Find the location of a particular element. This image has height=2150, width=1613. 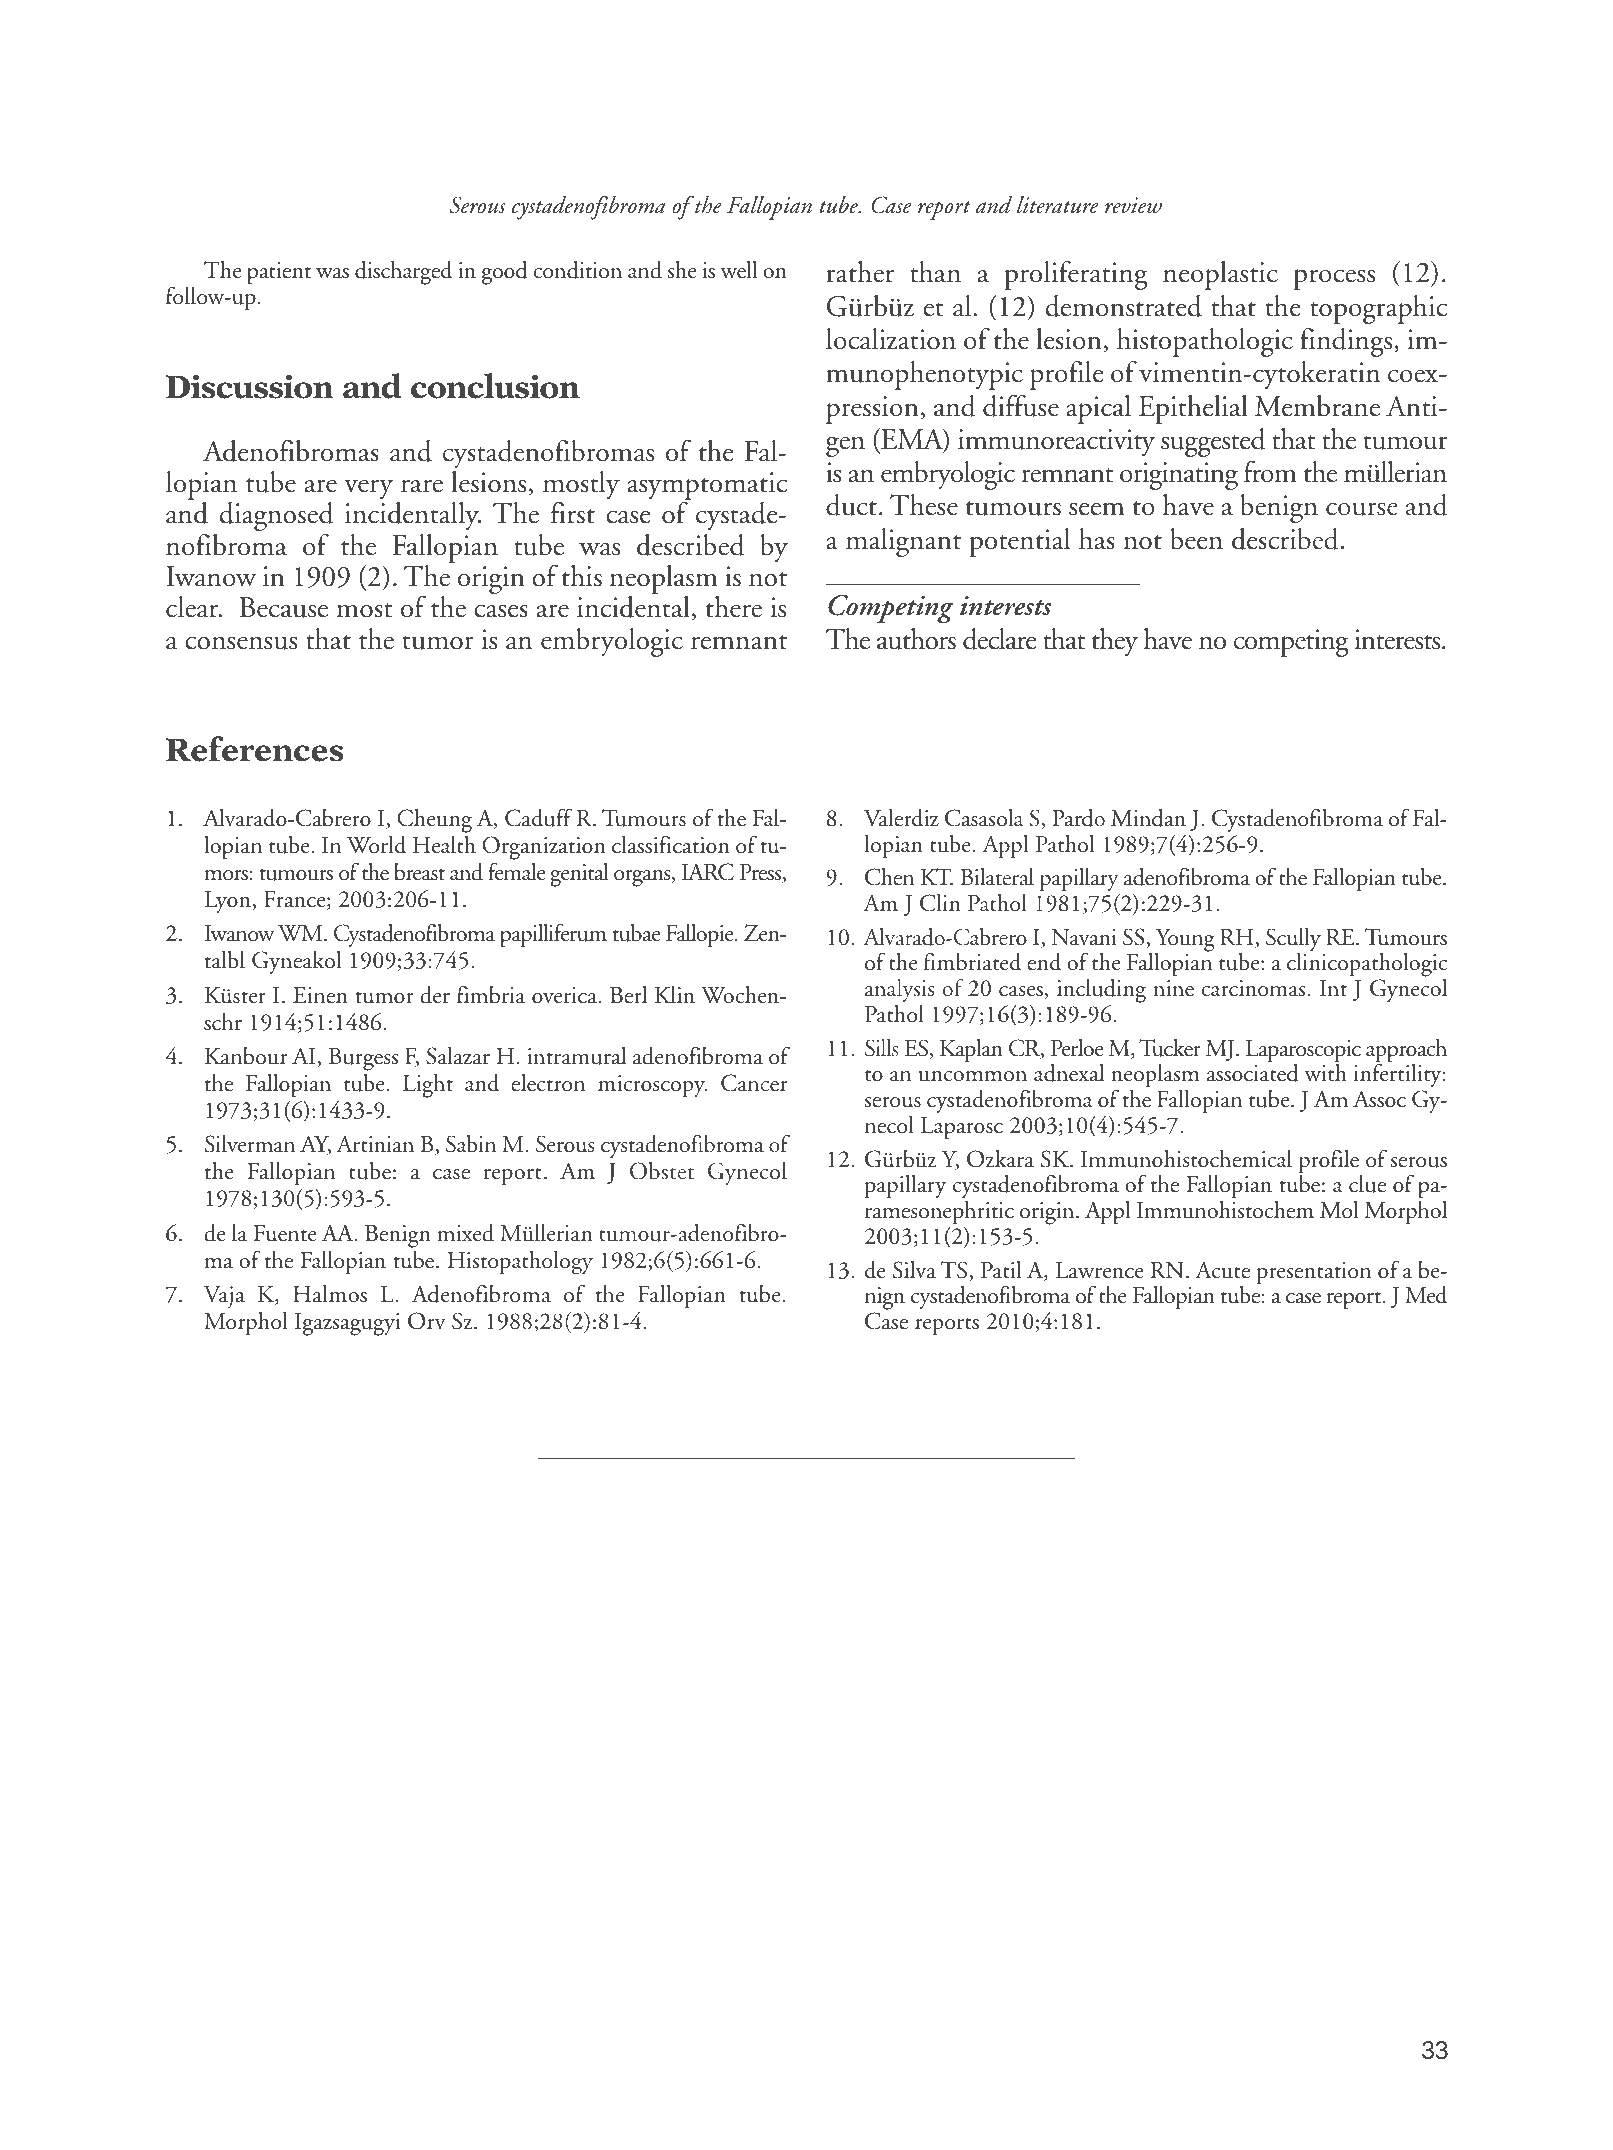

neoplastic is located at coordinates (1220, 275).
